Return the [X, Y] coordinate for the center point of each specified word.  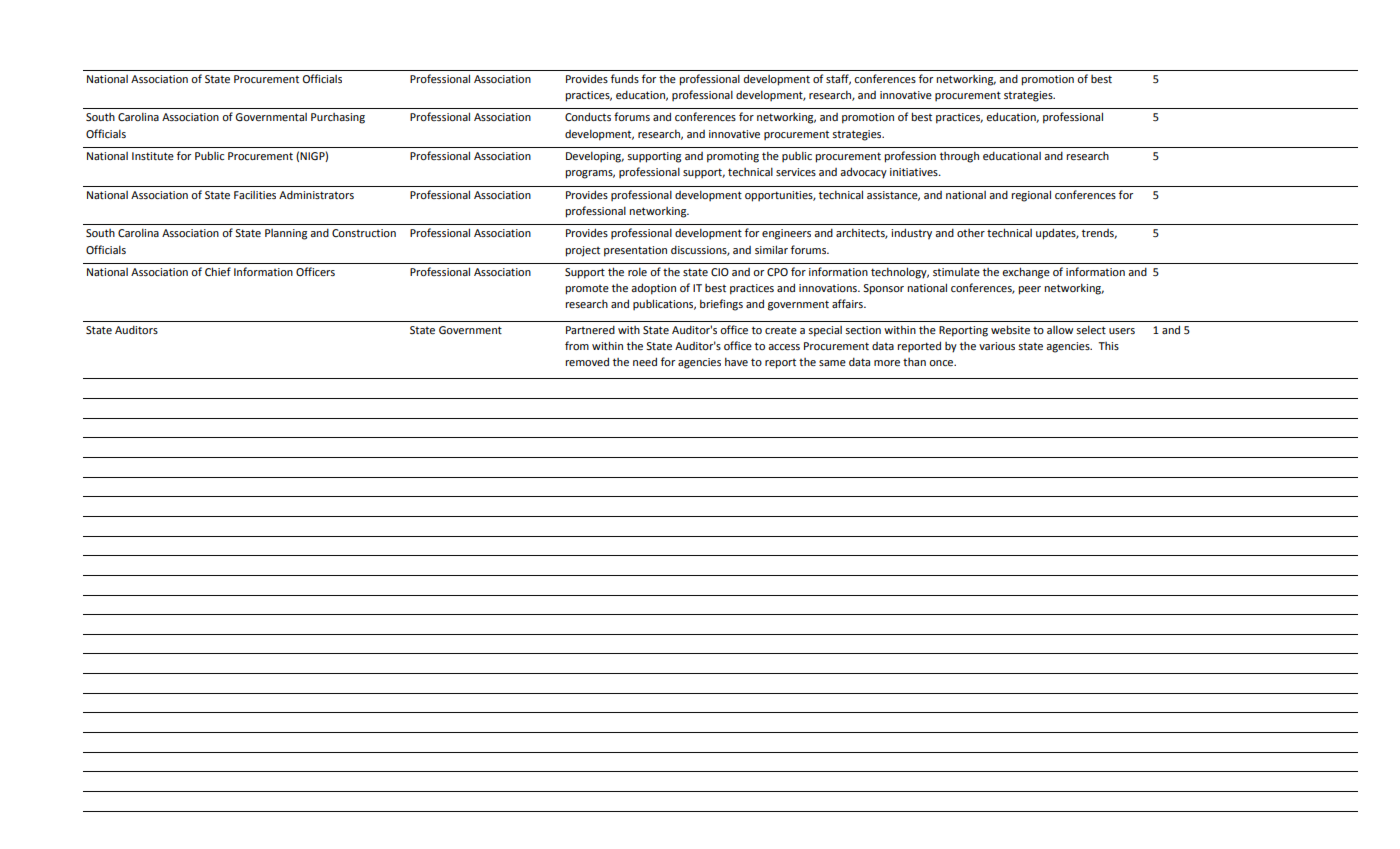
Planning [286, 234]
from [577, 345]
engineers [786, 234]
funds [625, 78]
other [971, 233]
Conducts [588, 116]
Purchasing [338, 118]
